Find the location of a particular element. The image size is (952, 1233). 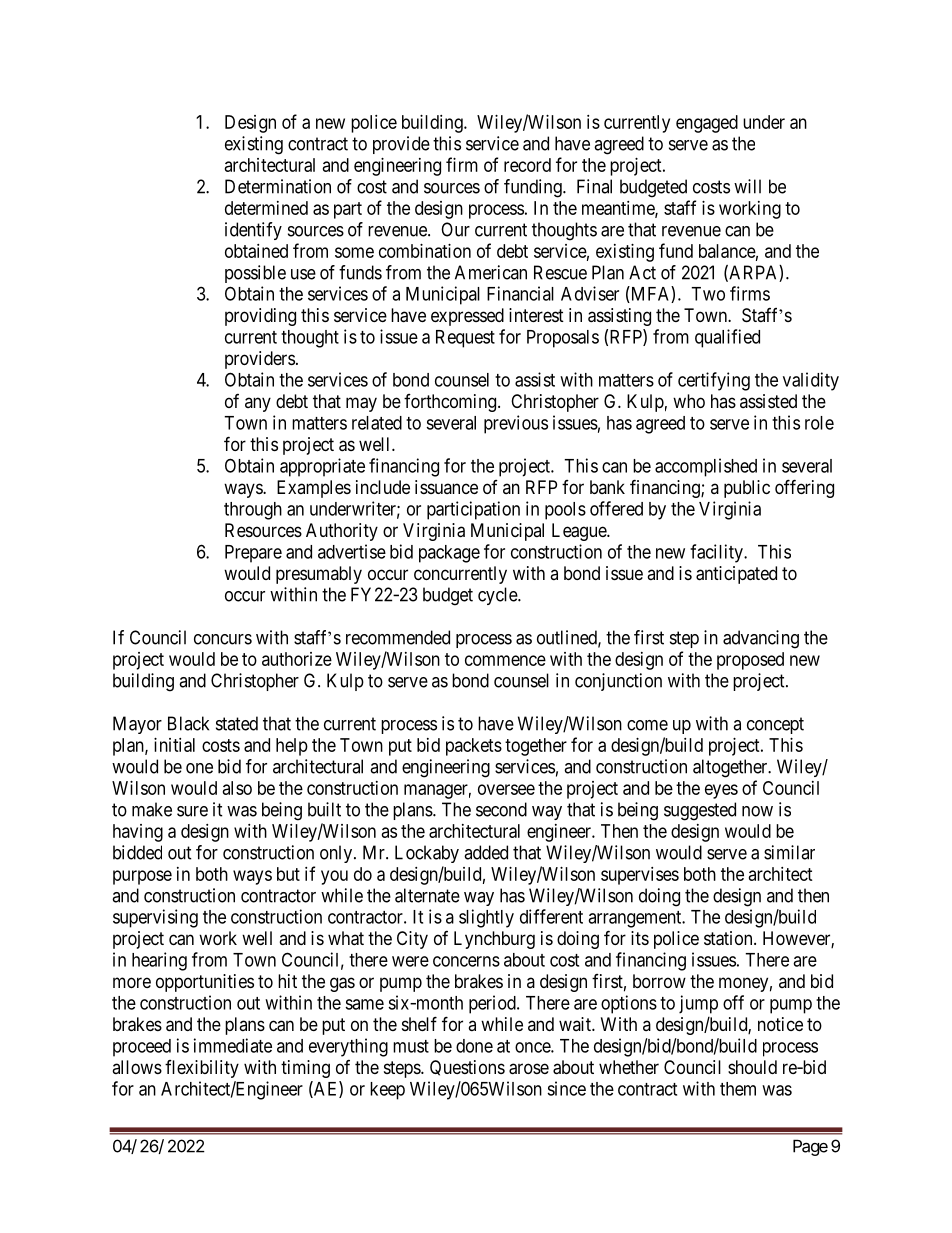

purpose is located at coordinates (142, 877).
